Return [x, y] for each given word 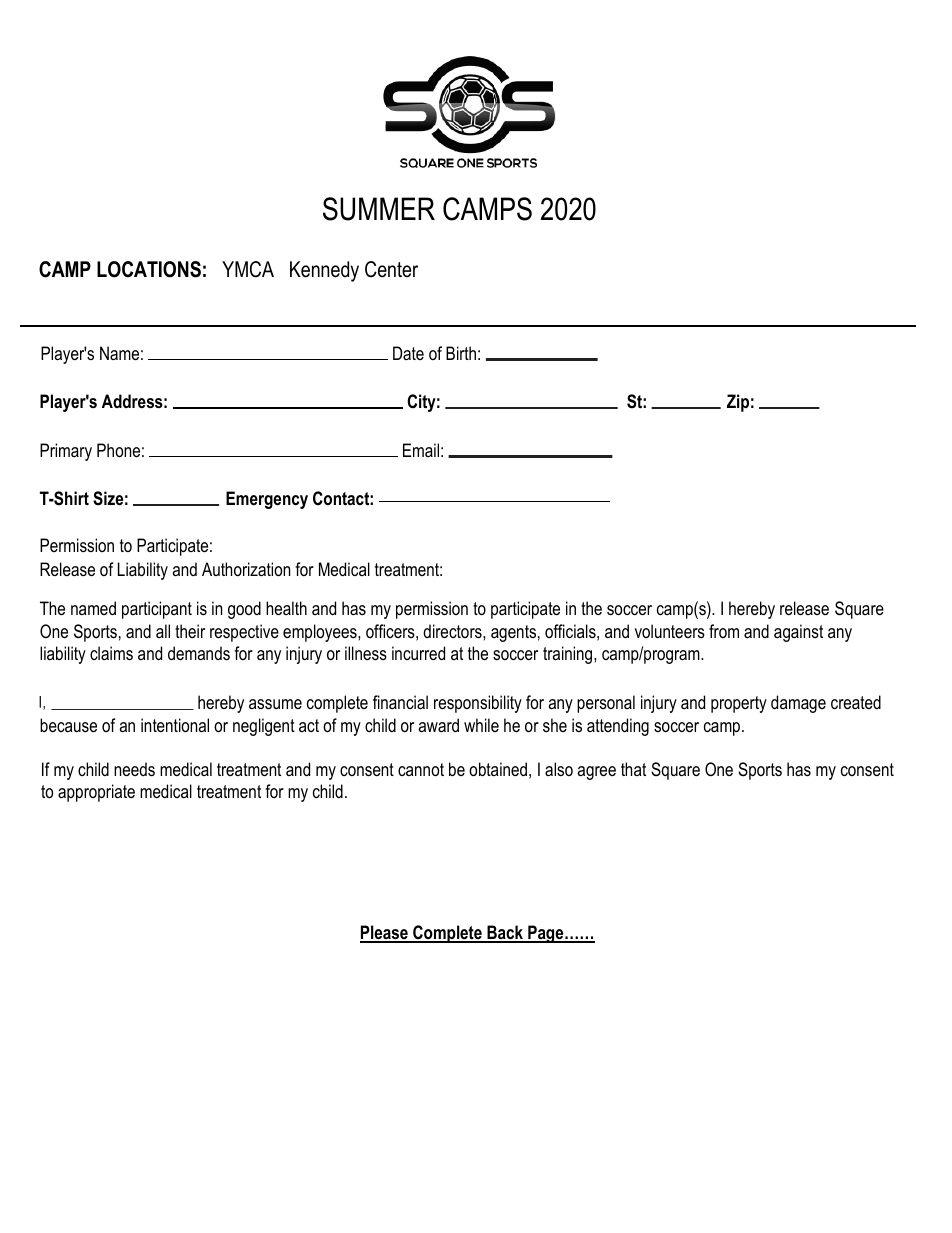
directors [453, 631]
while [481, 725]
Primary [66, 452]
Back [505, 933]
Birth [461, 353]
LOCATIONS [149, 269]
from [724, 631]
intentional [175, 725]
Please [385, 933]
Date [408, 353]
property [739, 704]
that [633, 769]
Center [391, 269]
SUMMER [379, 209]
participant [157, 610]
